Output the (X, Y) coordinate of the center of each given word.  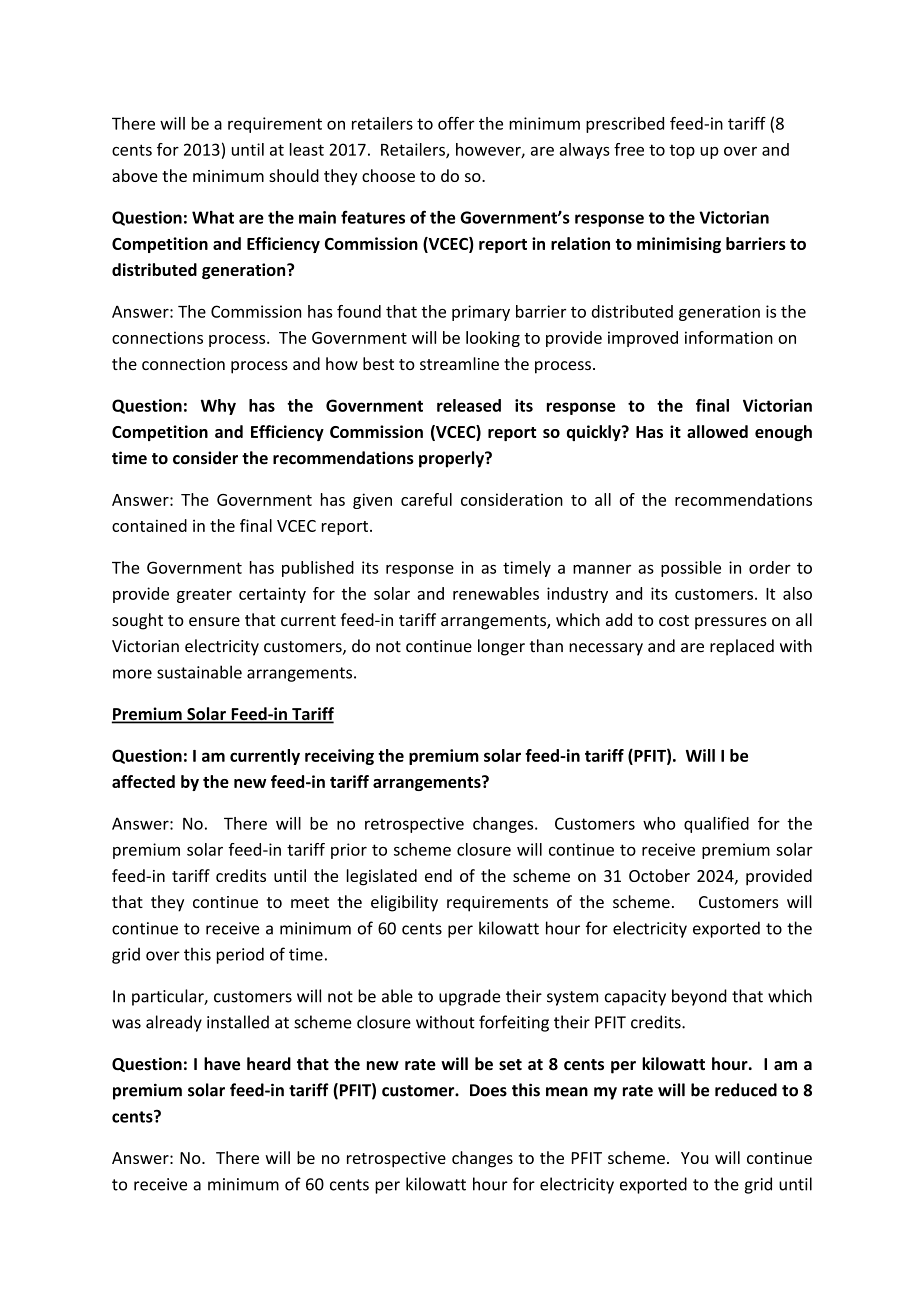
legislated (382, 877)
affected (143, 781)
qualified (716, 825)
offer (456, 123)
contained (149, 525)
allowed (717, 431)
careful (426, 499)
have (222, 1064)
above (135, 175)
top (682, 152)
